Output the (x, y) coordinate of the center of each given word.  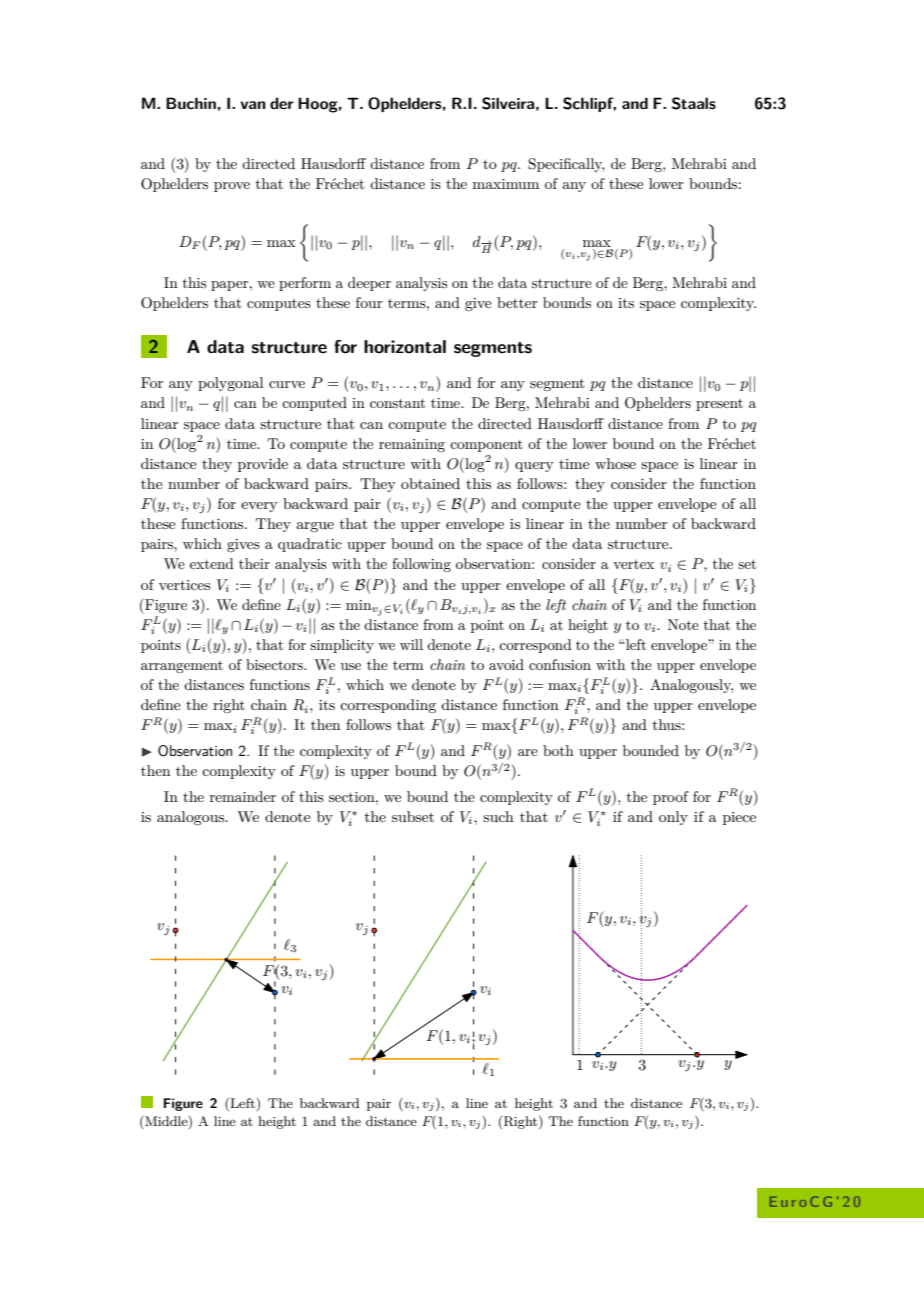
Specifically (566, 165)
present (719, 405)
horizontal (405, 347)
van (253, 105)
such (498, 816)
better (517, 302)
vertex (633, 564)
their (254, 563)
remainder (243, 796)
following (421, 565)
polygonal (230, 384)
